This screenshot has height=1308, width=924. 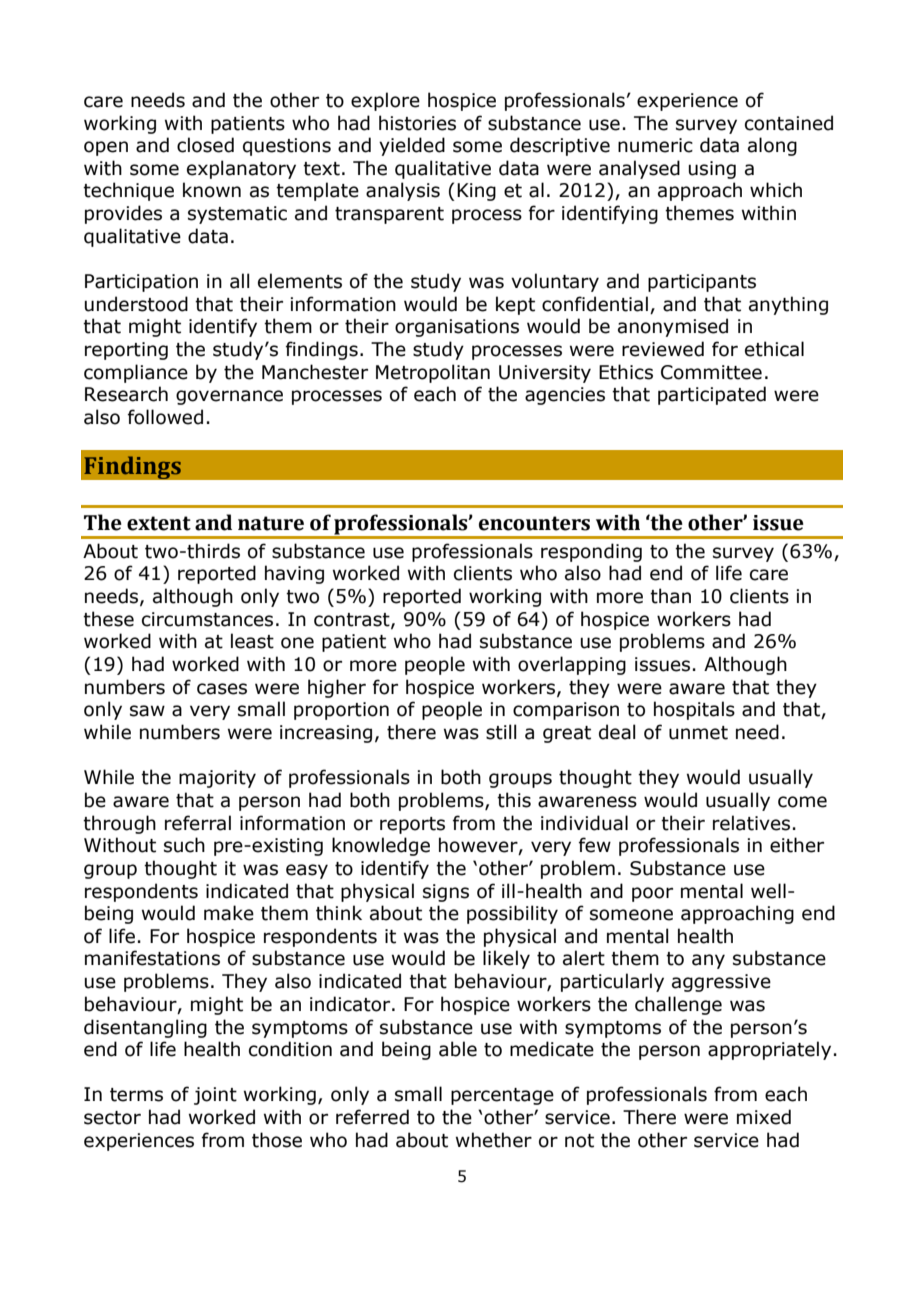 What do you see at coordinates (207, 619) in the screenshot?
I see `circumstances` at bounding box center [207, 619].
